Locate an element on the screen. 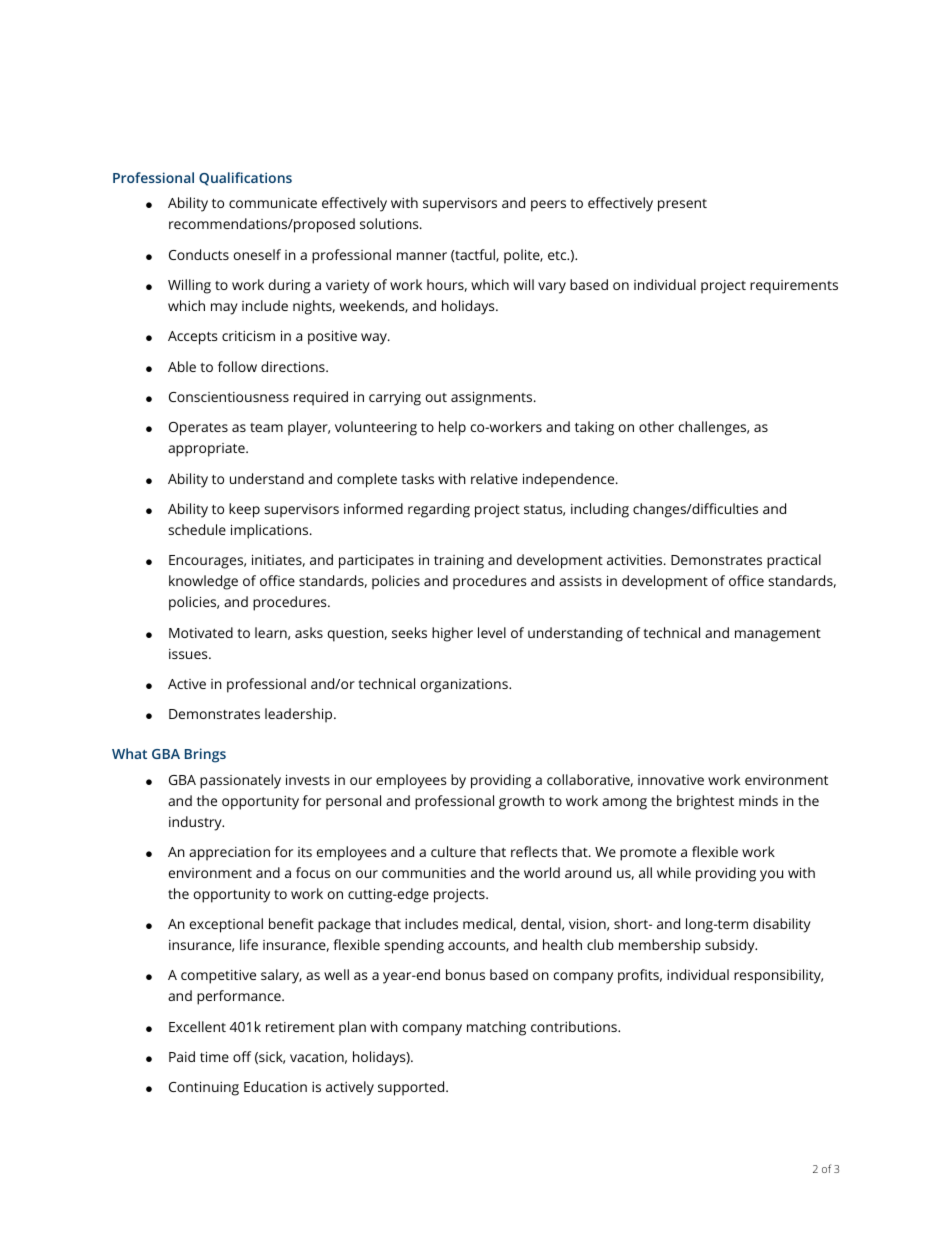  contributions is located at coordinates (575, 1026).
